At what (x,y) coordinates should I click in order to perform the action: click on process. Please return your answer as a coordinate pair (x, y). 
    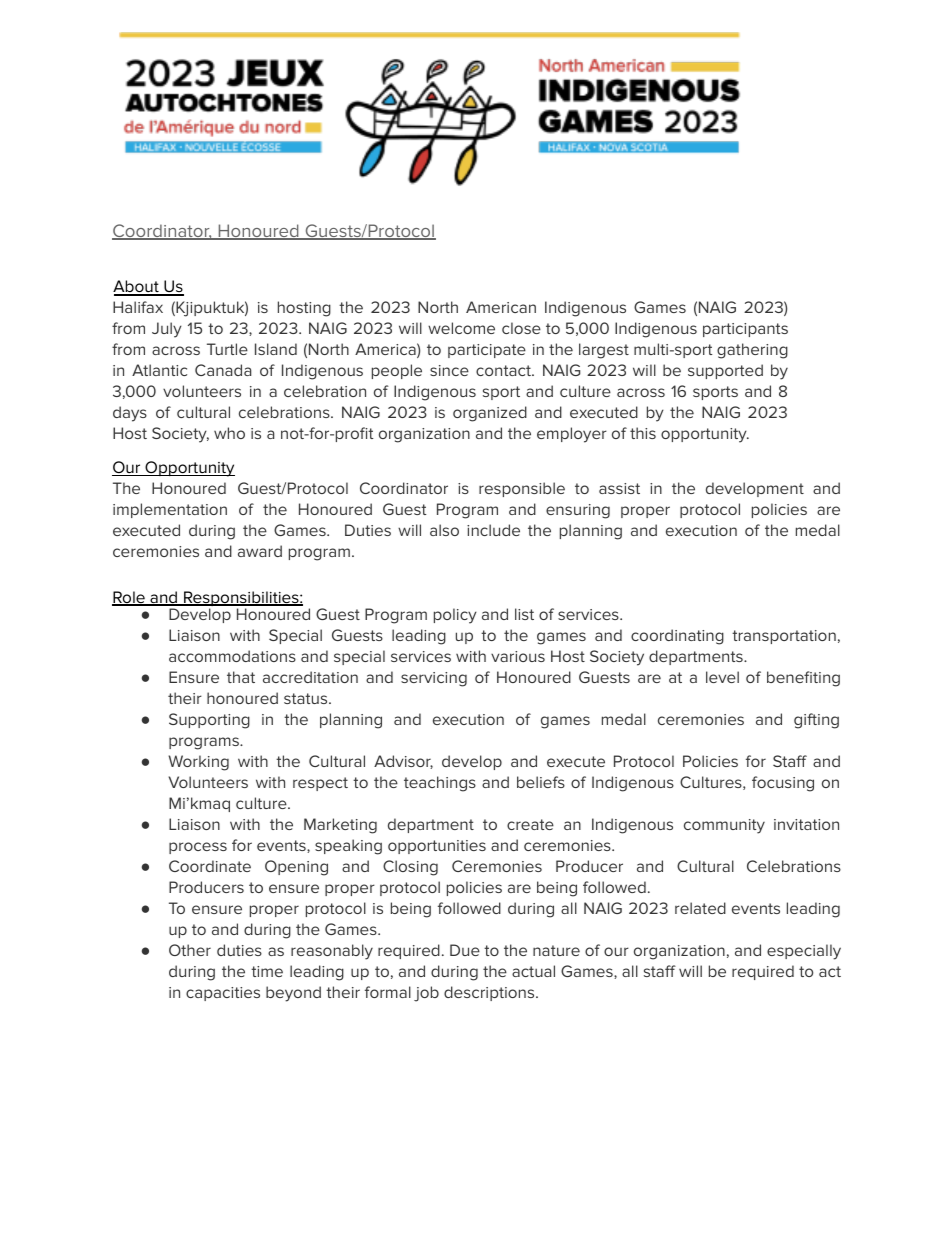
    Looking at the image, I should click on (198, 848).
